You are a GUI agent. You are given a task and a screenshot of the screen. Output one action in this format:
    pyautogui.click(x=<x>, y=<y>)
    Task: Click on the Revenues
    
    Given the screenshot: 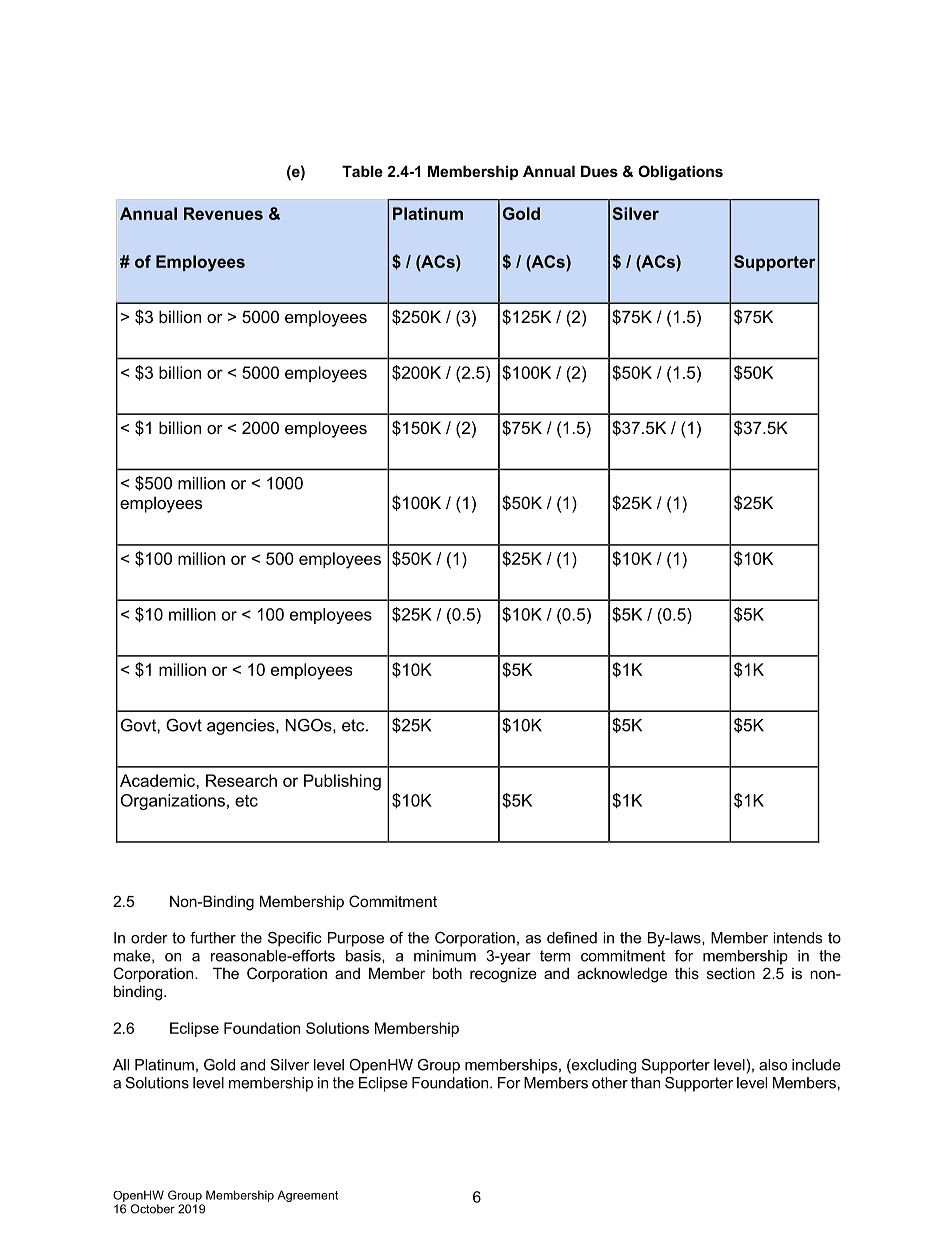 What is the action you would take?
    pyautogui.click(x=223, y=213)
